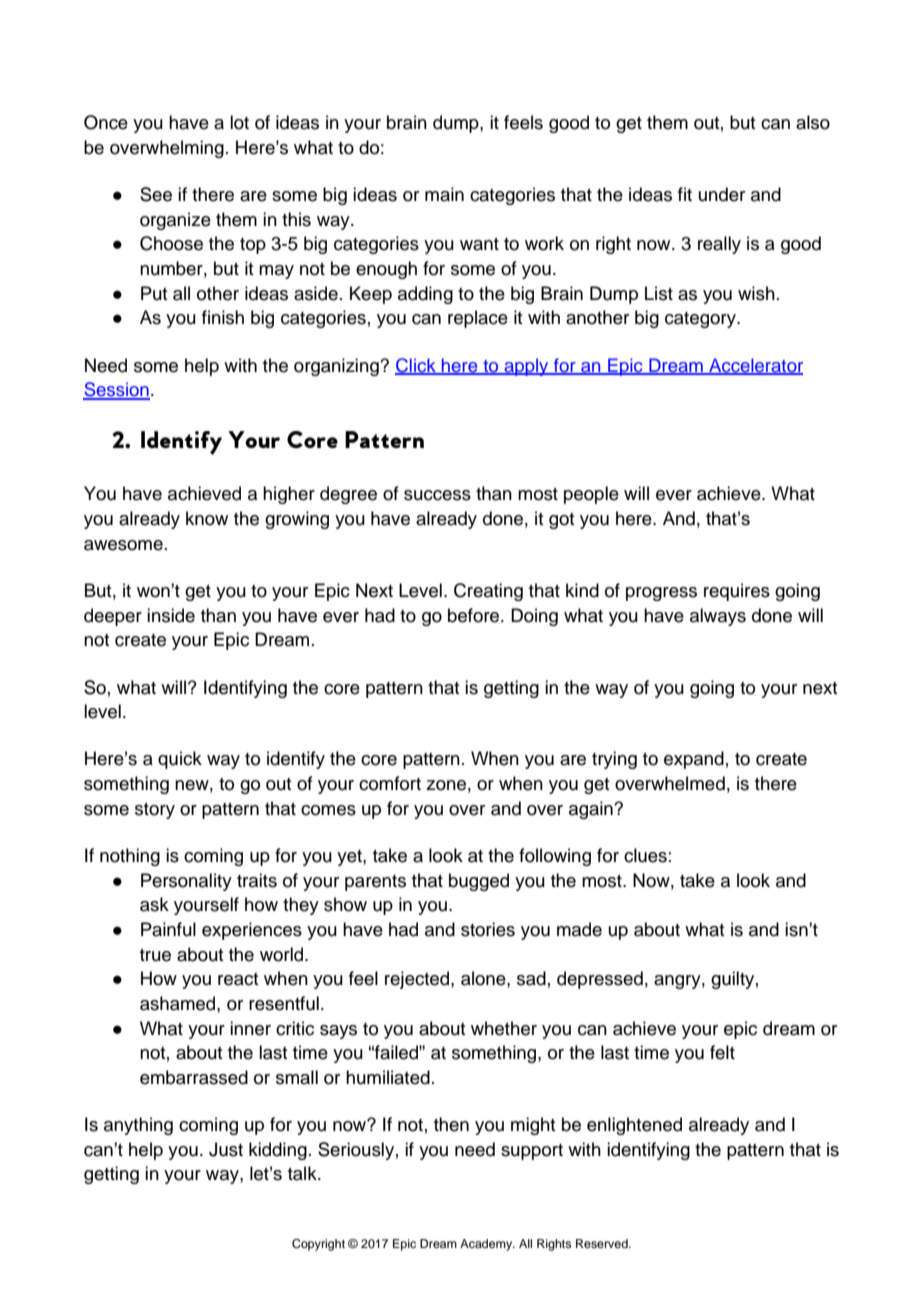 This page has height=1308, width=924. I want to click on always, so click(718, 617).
